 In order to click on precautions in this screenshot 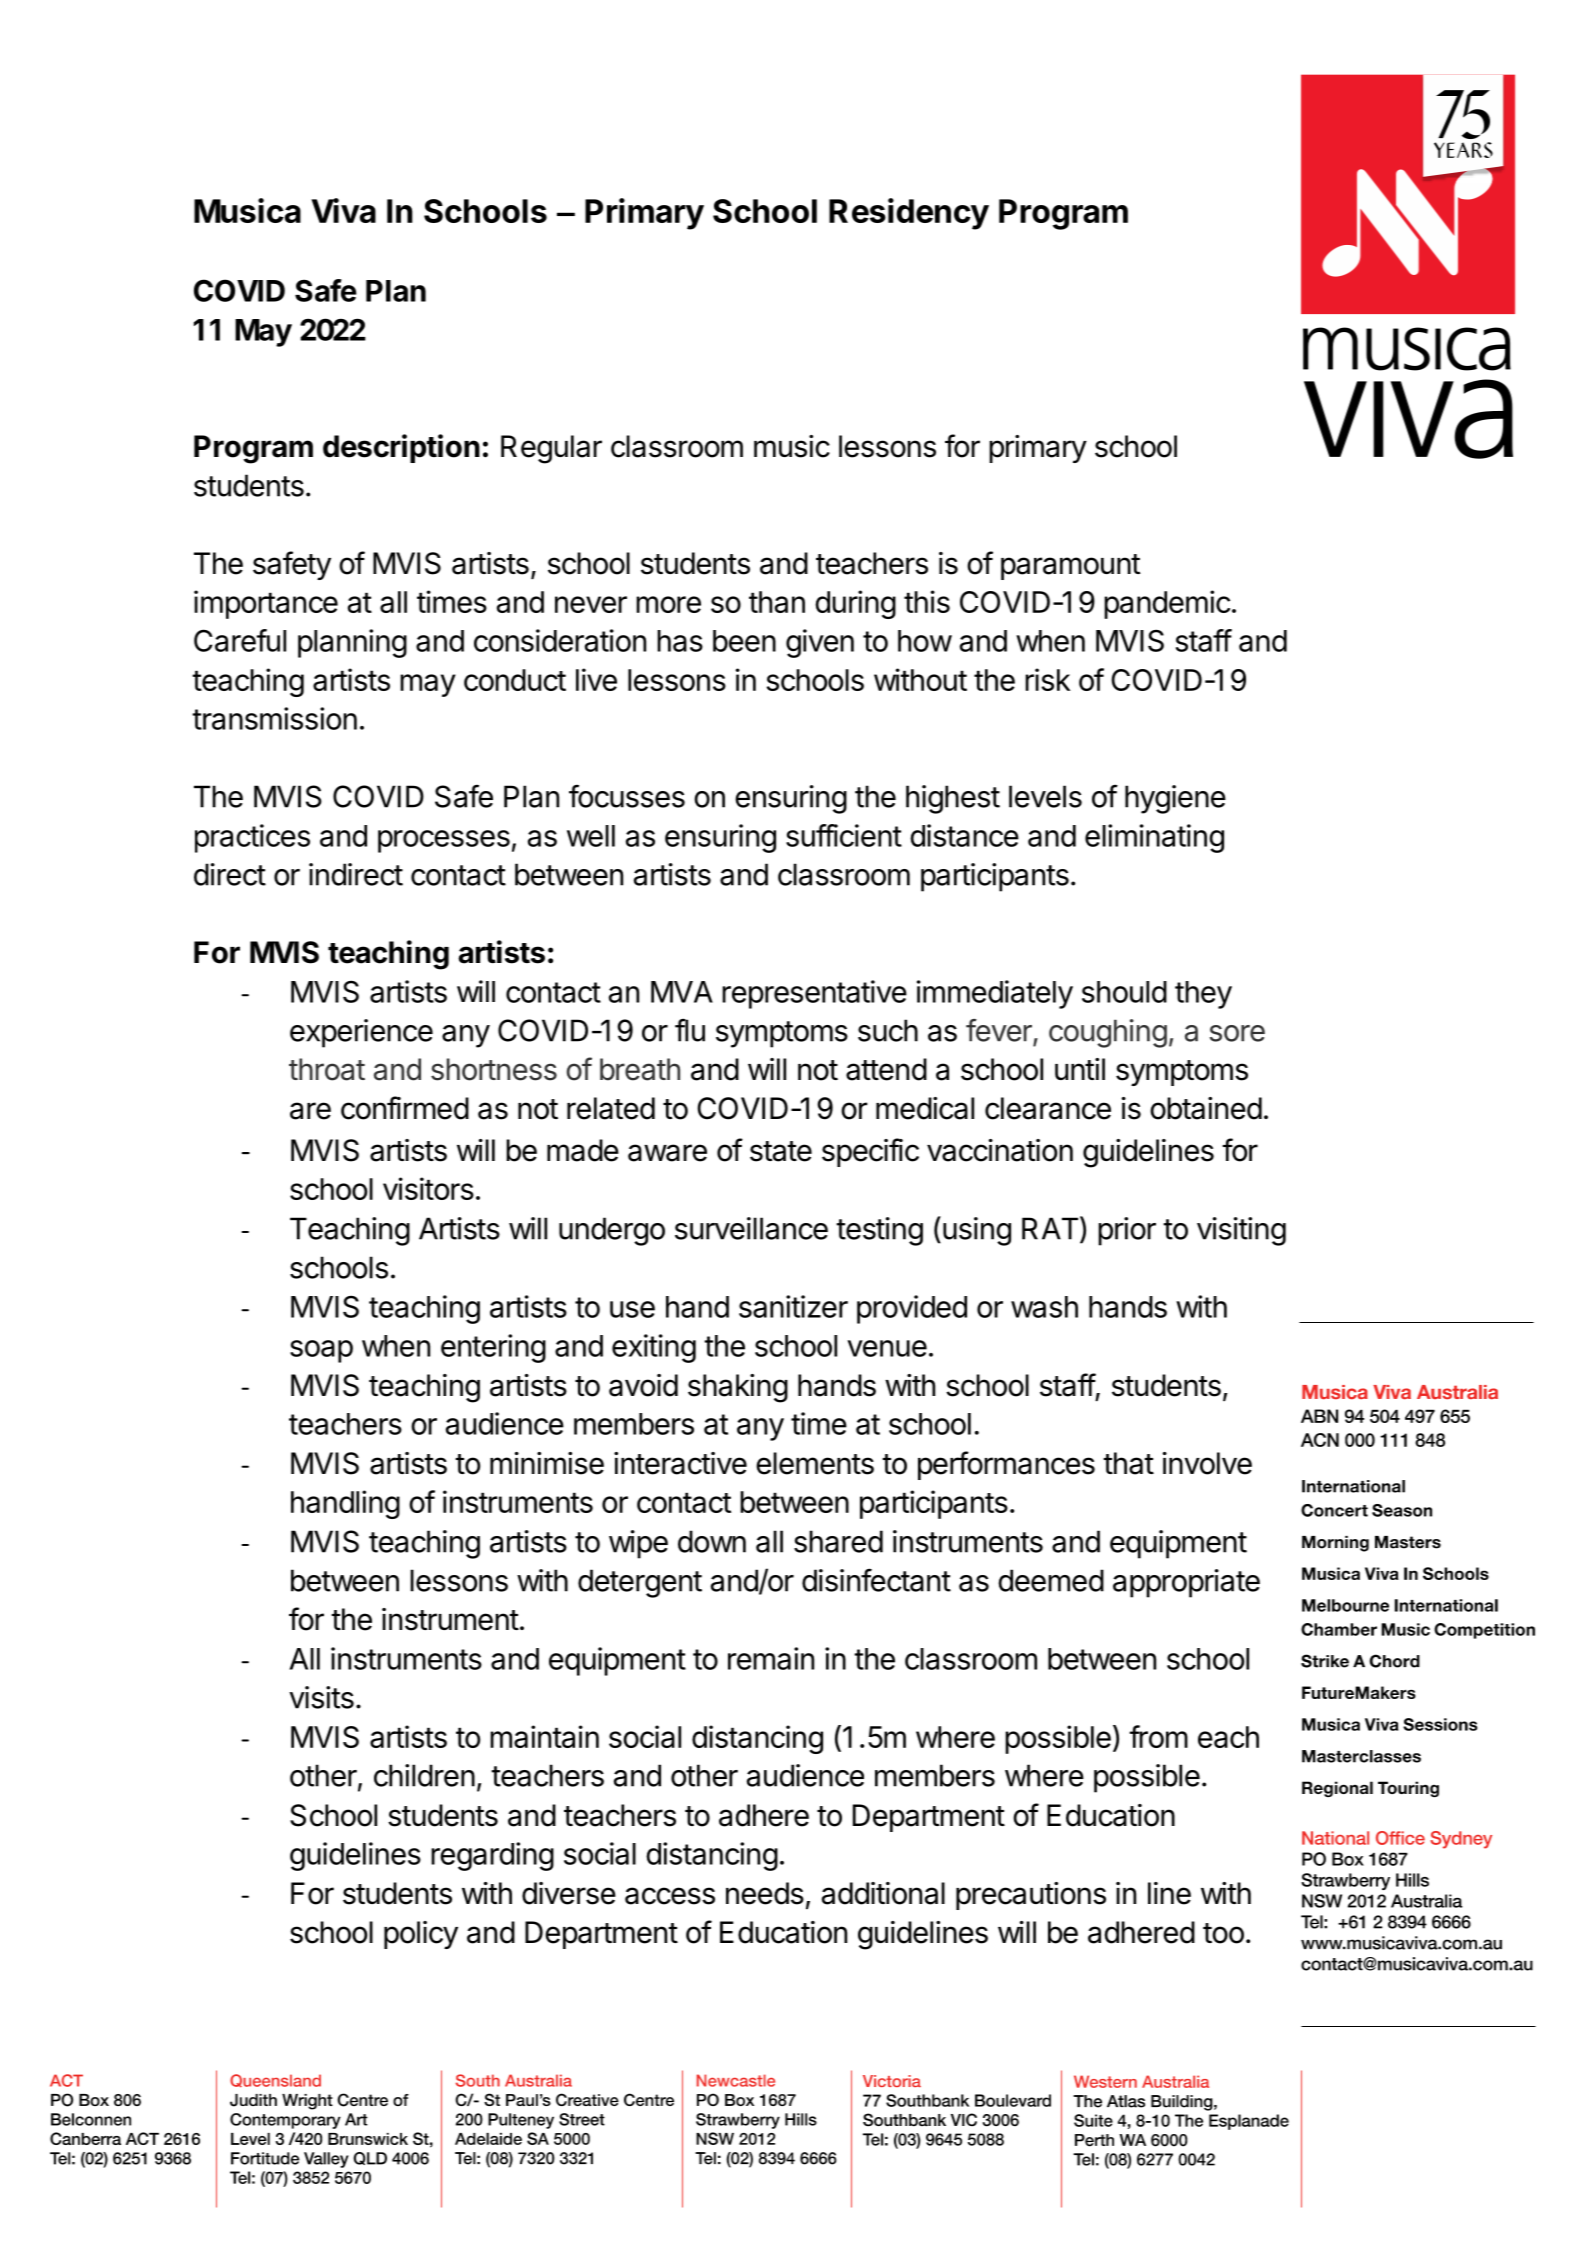, I will do `click(1031, 1896)`.
